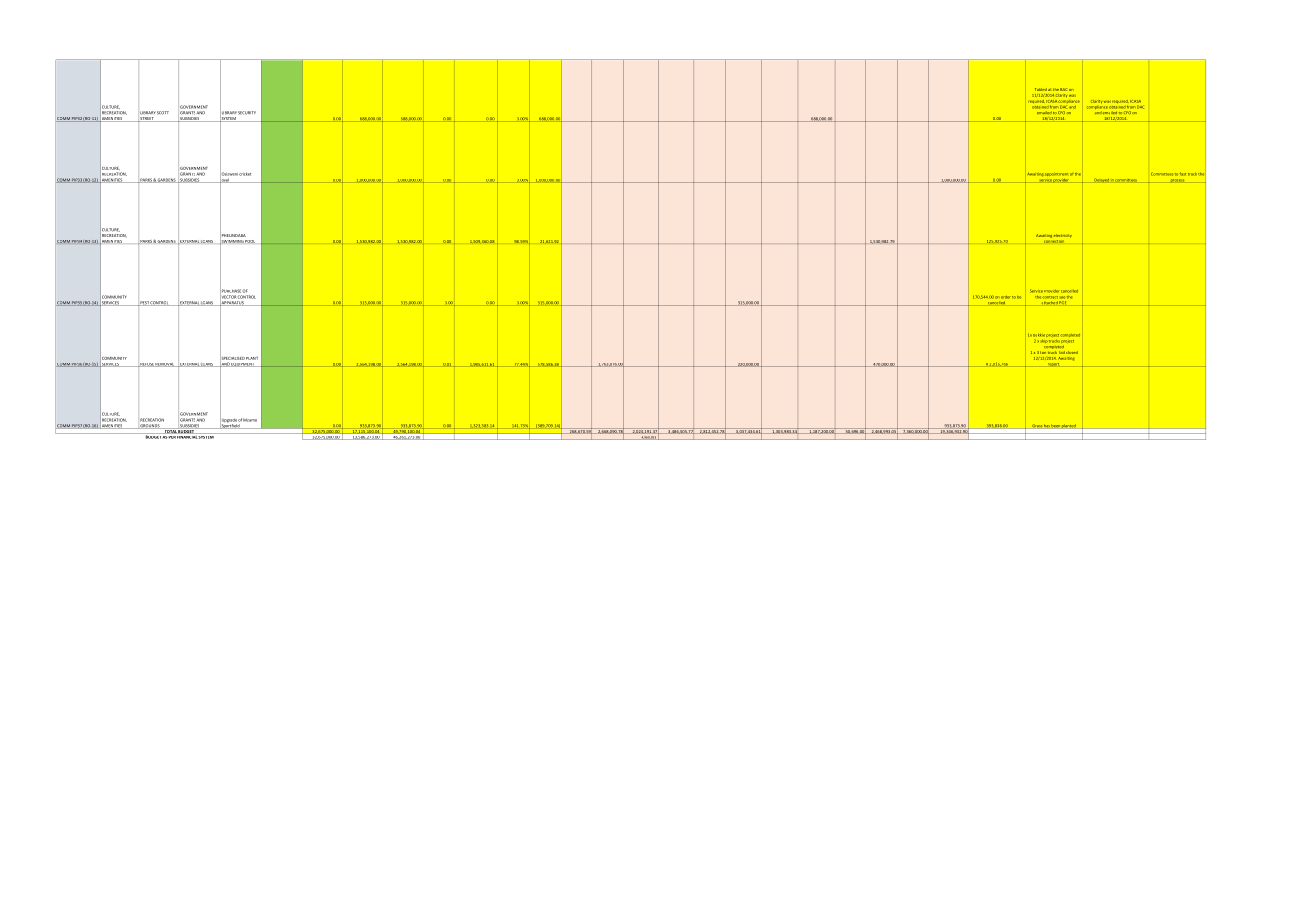  I want to click on electricity, so click(1063, 236).
